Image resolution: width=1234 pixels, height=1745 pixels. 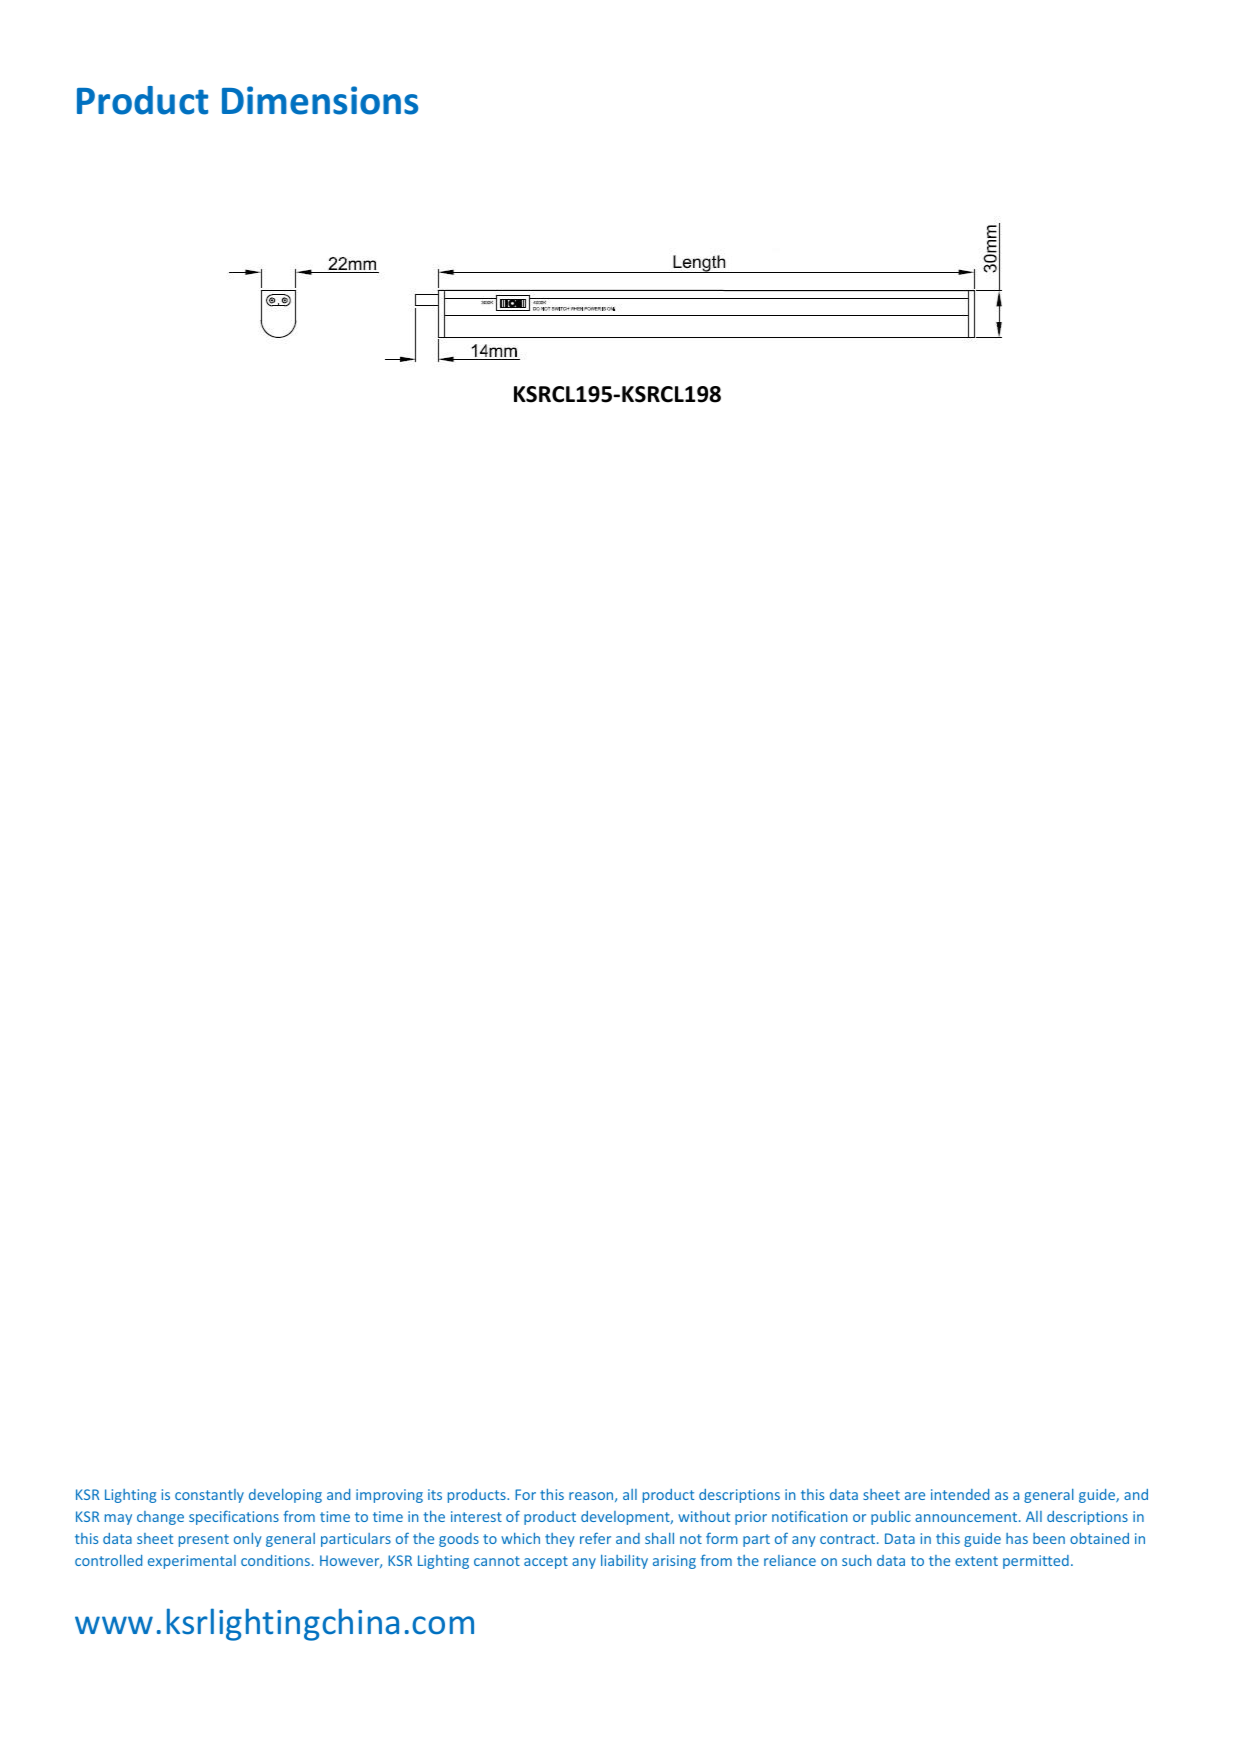 What do you see at coordinates (435, 1494) in the screenshot?
I see `its` at bounding box center [435, 1494].
